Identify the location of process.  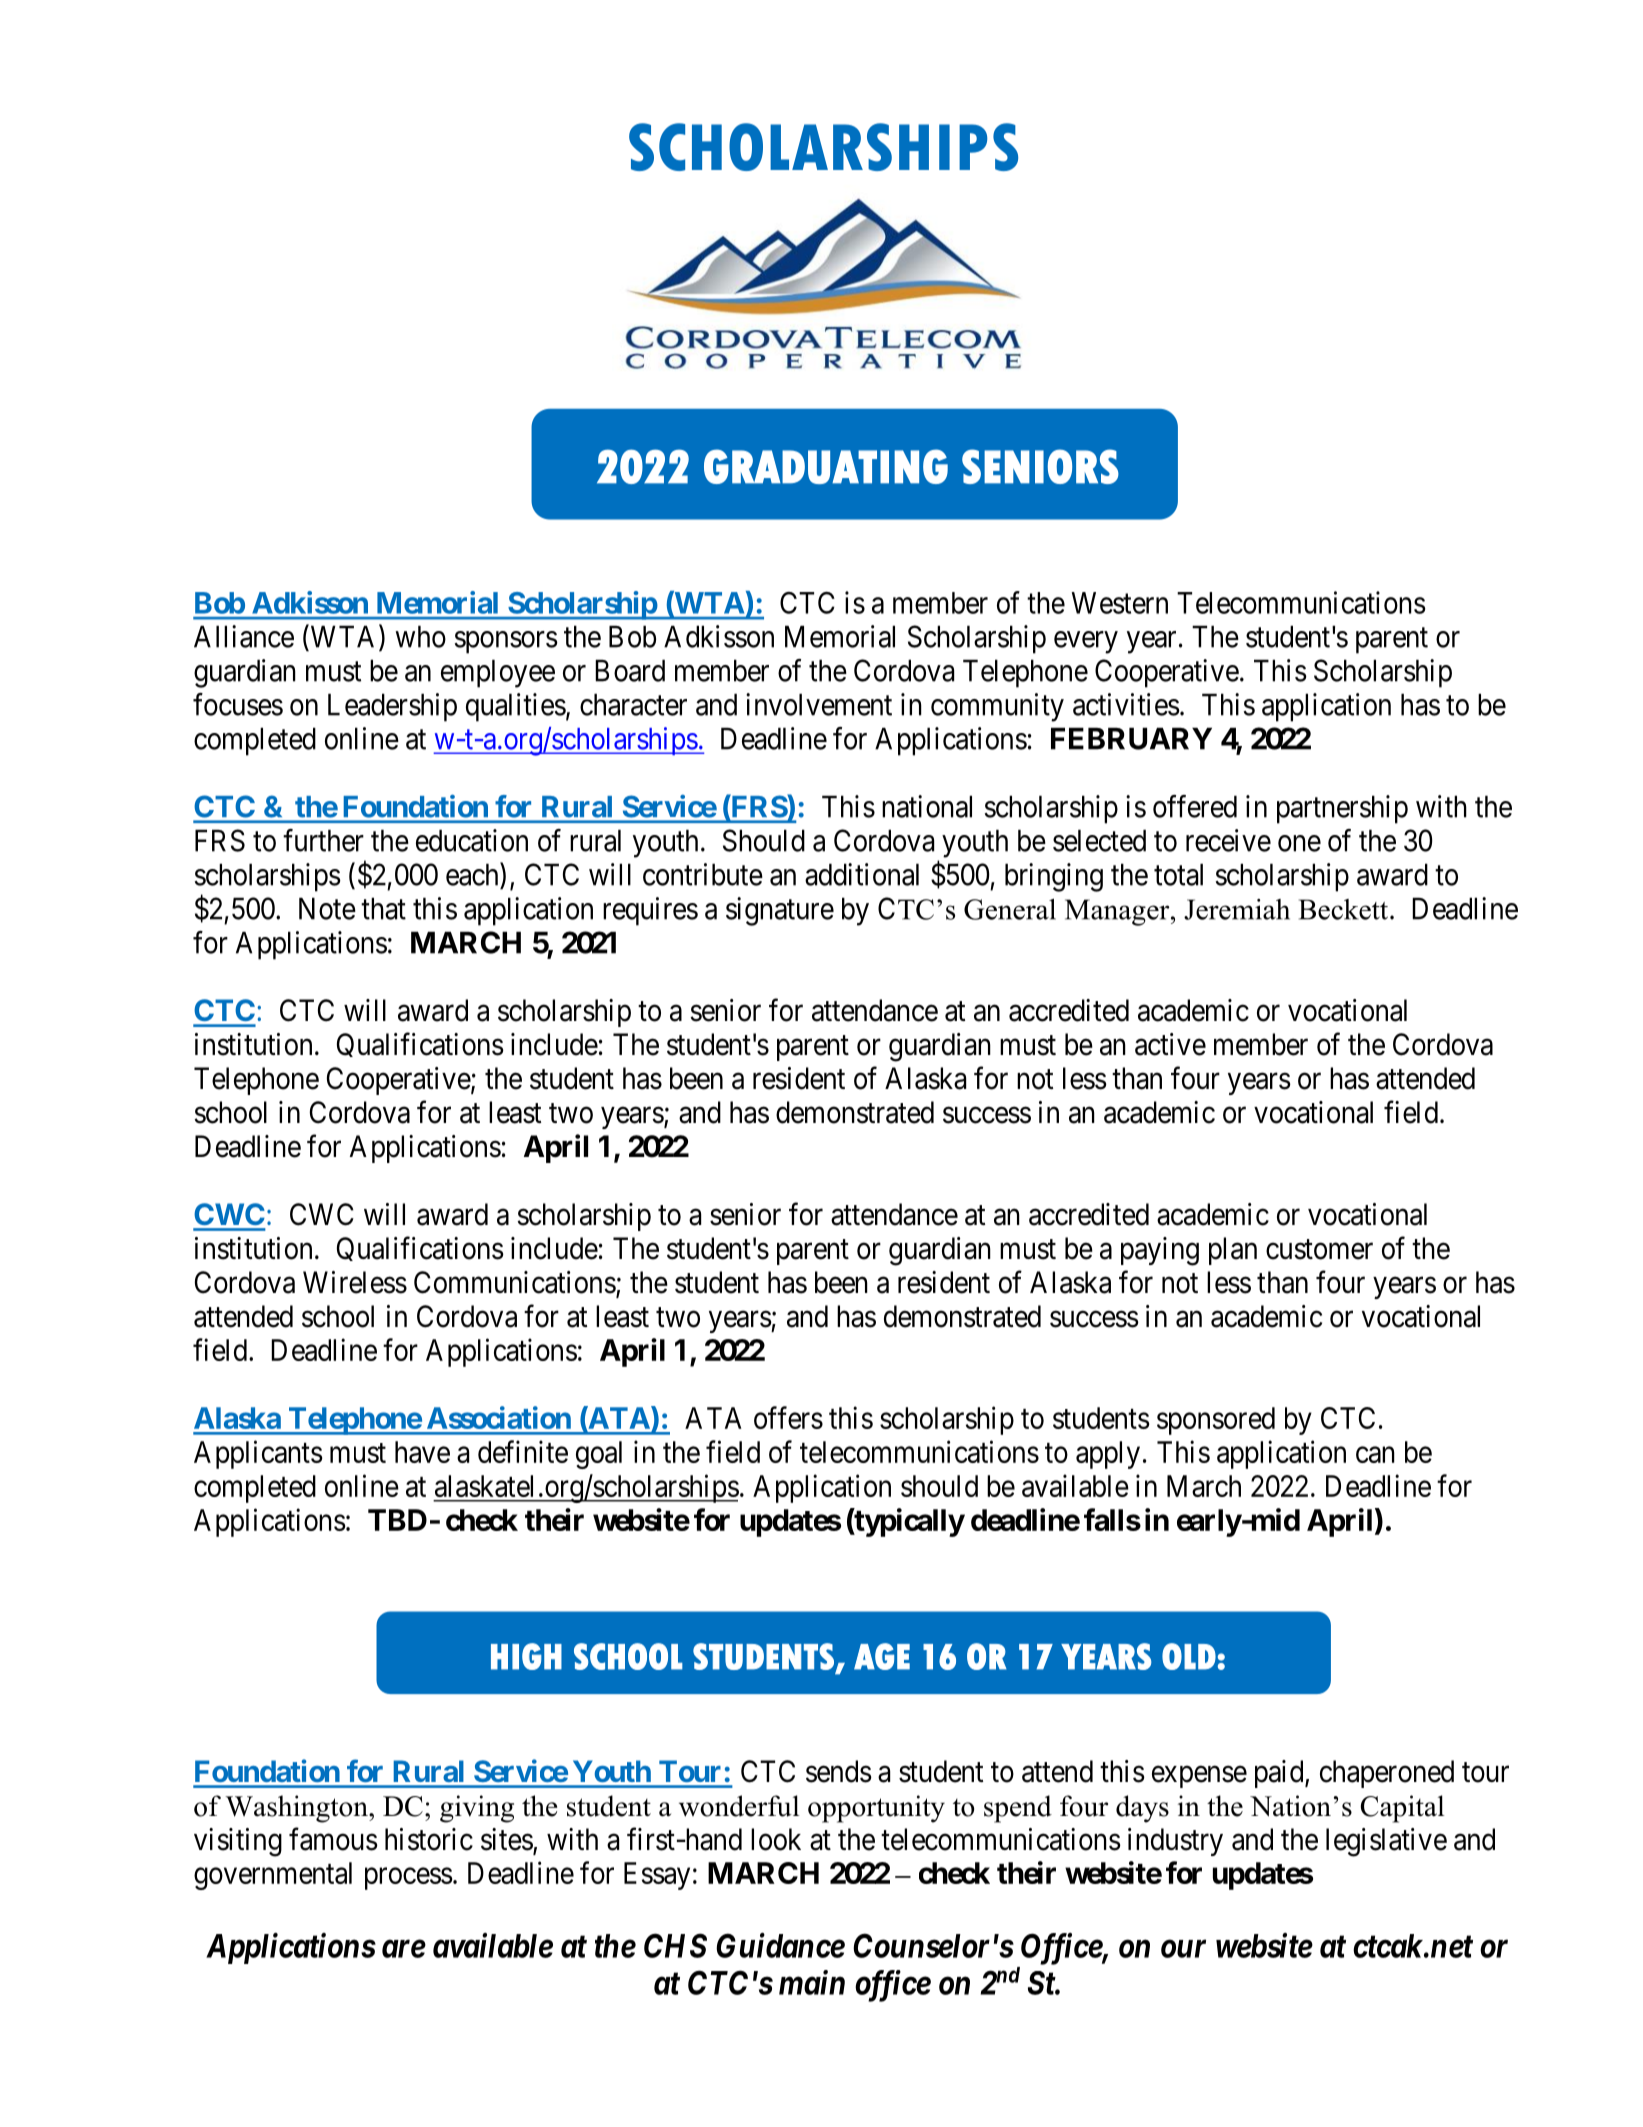
(409, 1879).
